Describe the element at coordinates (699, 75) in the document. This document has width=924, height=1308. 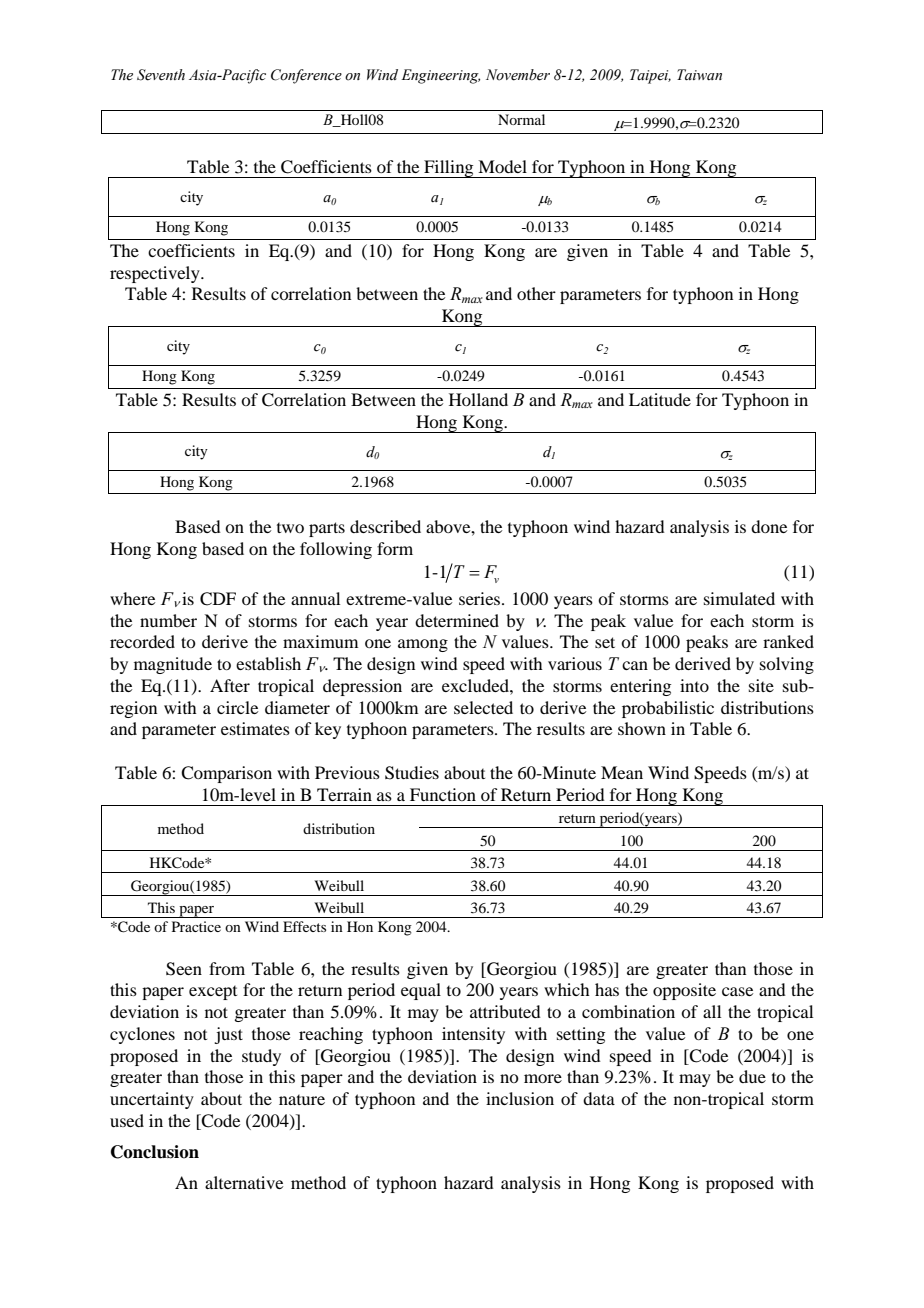
I see `Taiwan` at that location.
